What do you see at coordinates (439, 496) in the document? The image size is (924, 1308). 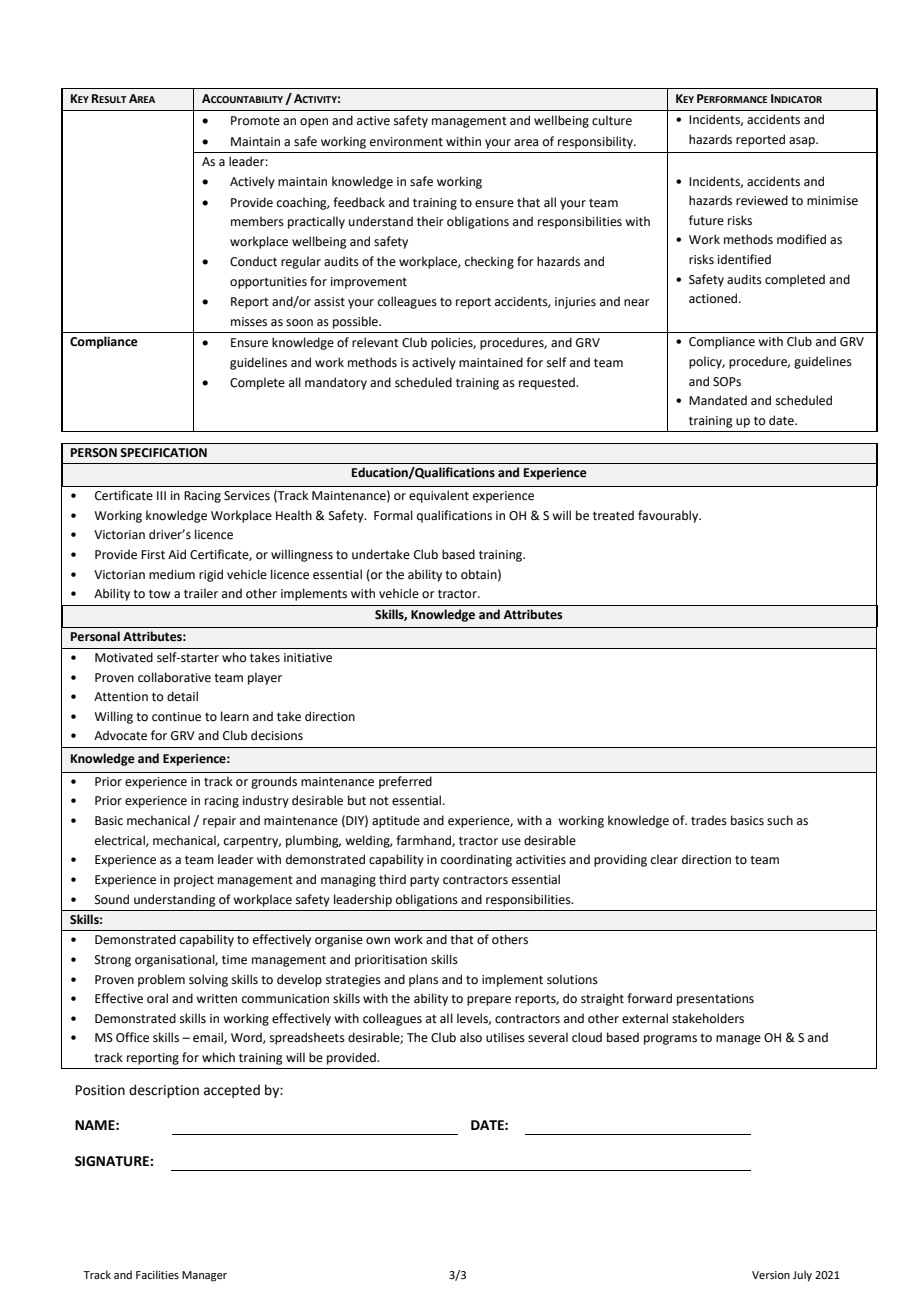 I see `equivalent` at bounding box center [439, 496].
